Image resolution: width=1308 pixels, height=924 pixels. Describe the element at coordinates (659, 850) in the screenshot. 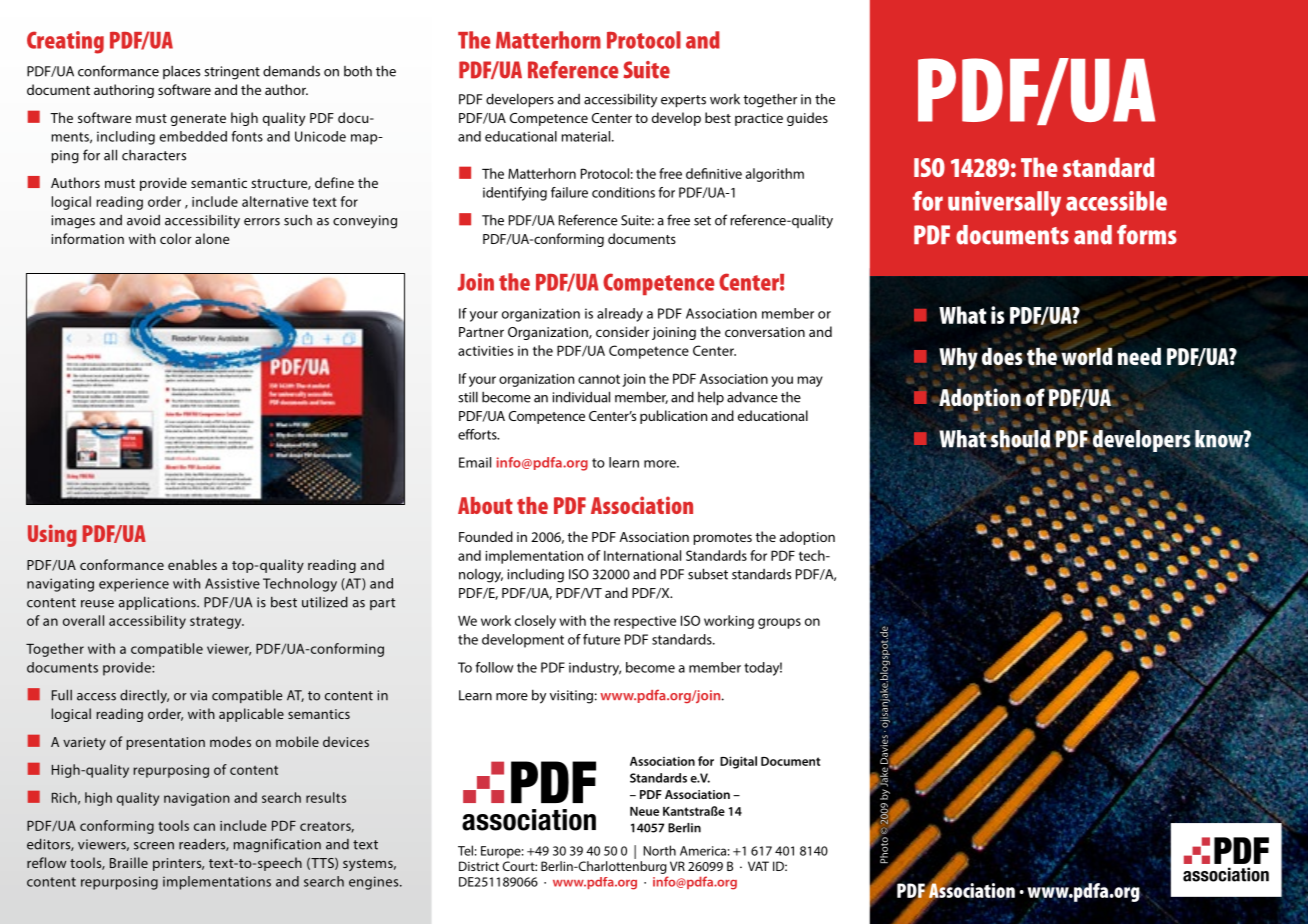

I see `North` at that location.
